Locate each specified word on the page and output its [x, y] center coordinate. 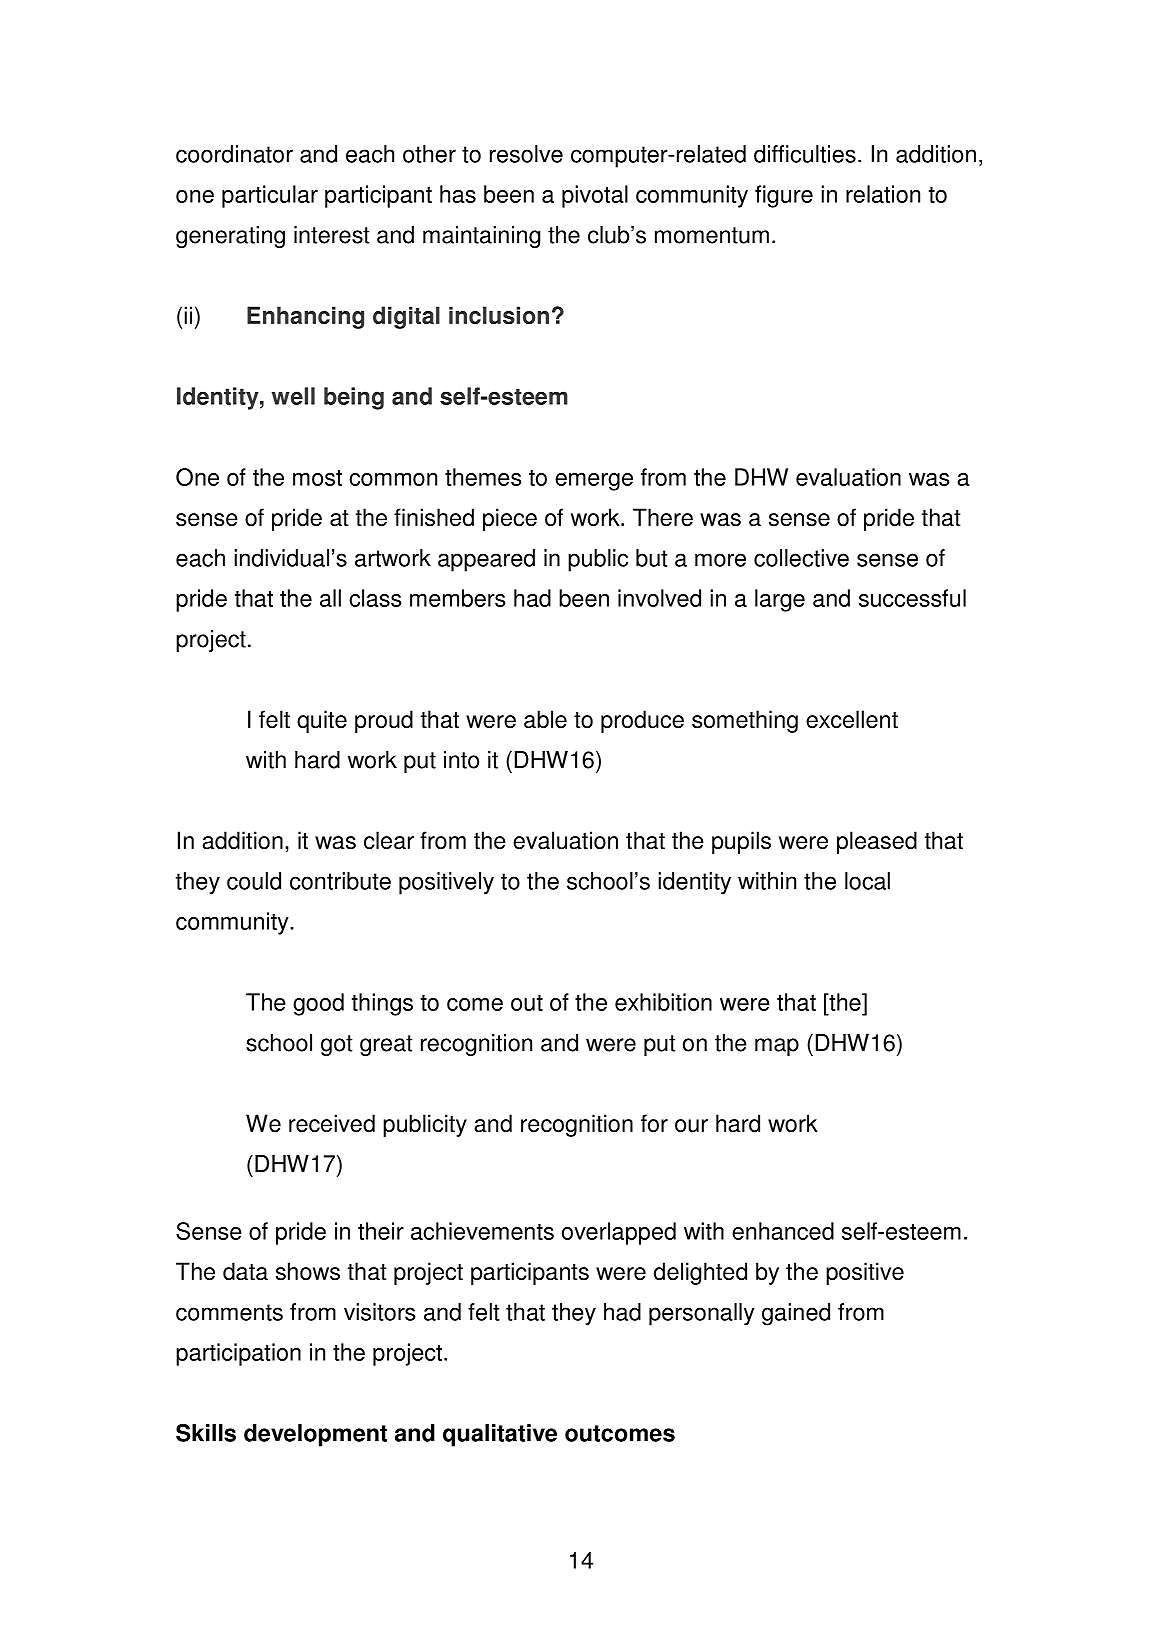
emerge [594, 482]
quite [322, 721]
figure [784, 196]
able [545, 719]
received [332, 1123]
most [317, 478]
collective [801, 558]
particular [270, 196]
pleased [877, 842]
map [777, 1047]
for [654, 1123]
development [315, 1435]
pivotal [595, 196]
